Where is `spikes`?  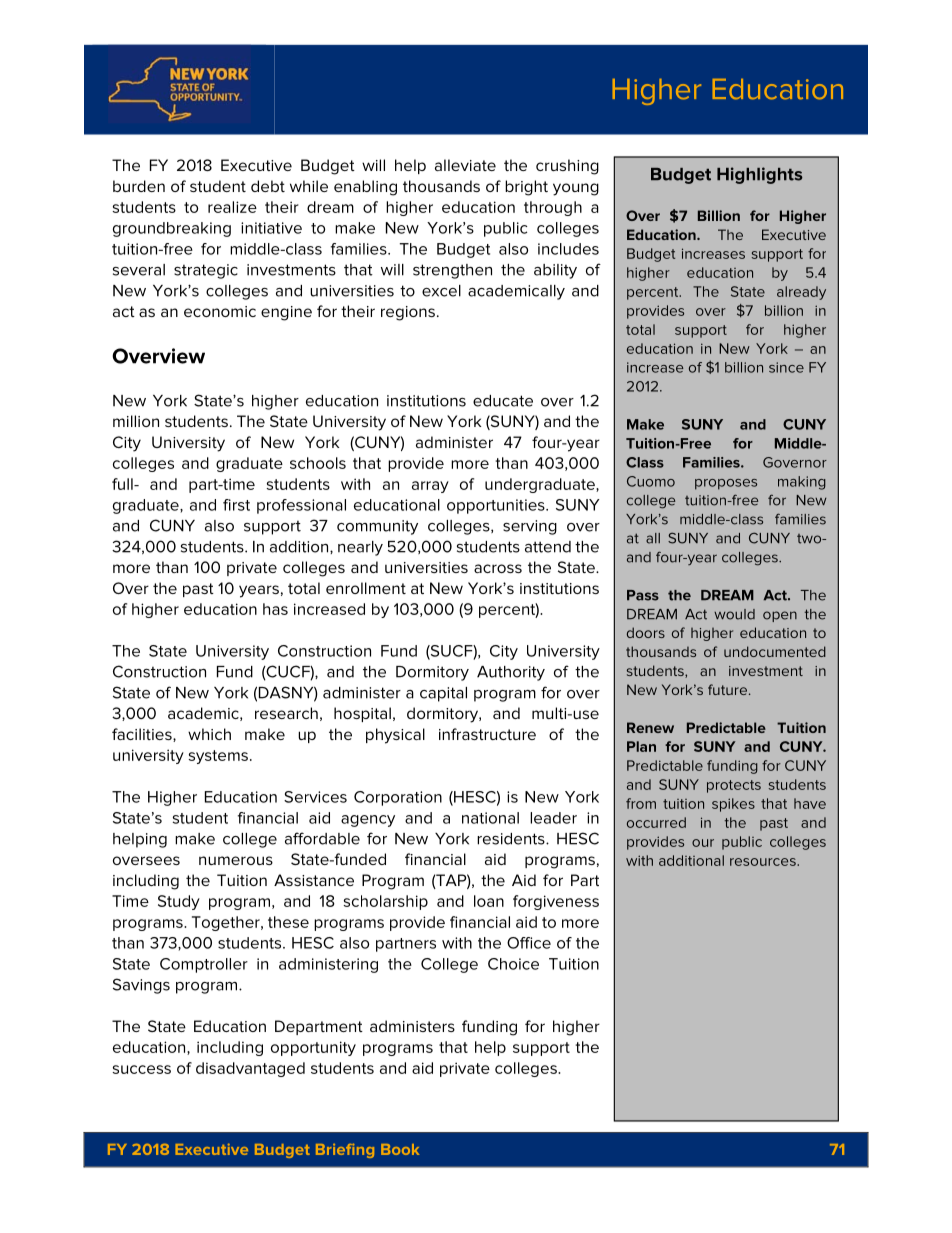 spikes is located at coordinates (733, 805).
